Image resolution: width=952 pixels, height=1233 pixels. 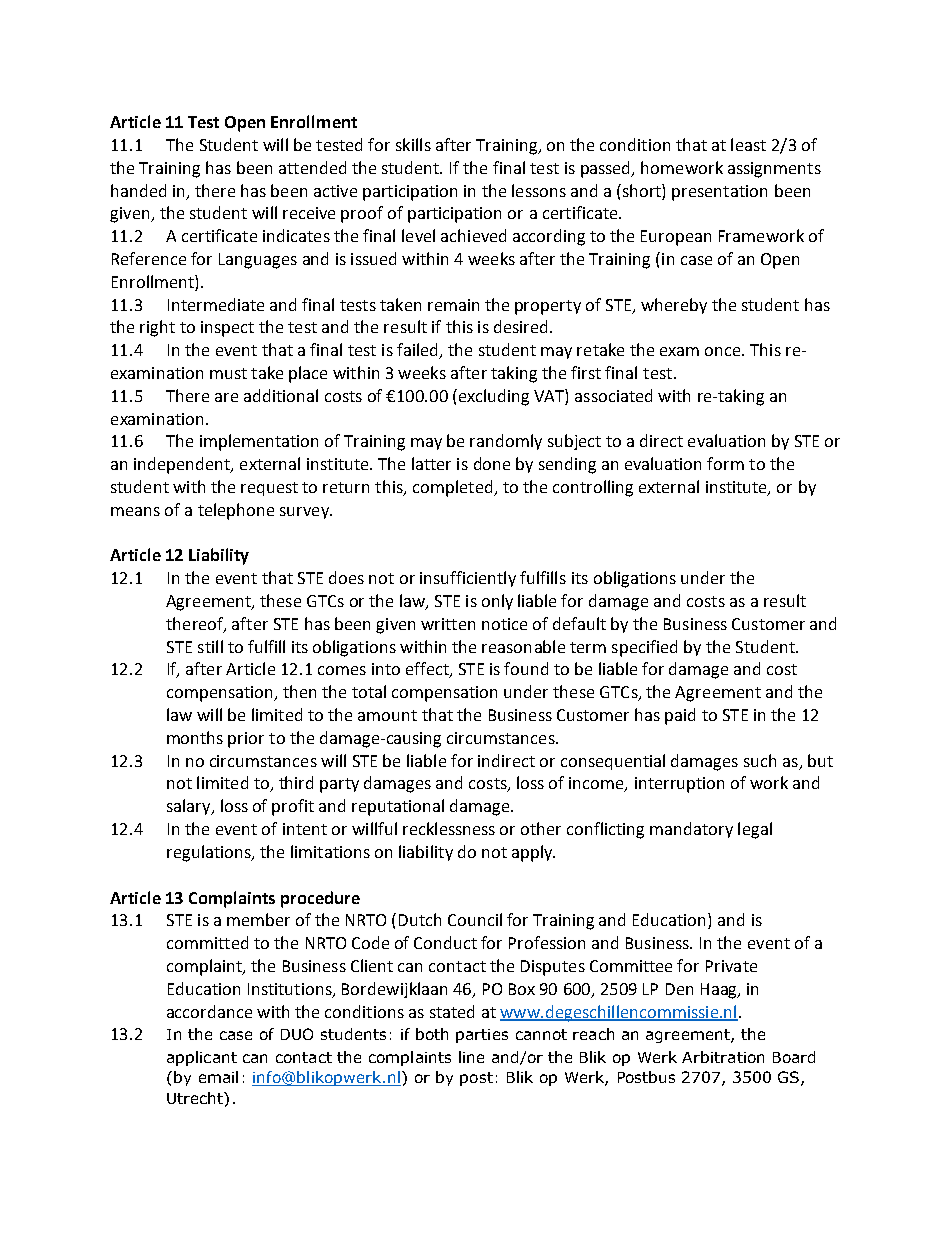 I want to click on applicant, so click(x=202, y=1058).
